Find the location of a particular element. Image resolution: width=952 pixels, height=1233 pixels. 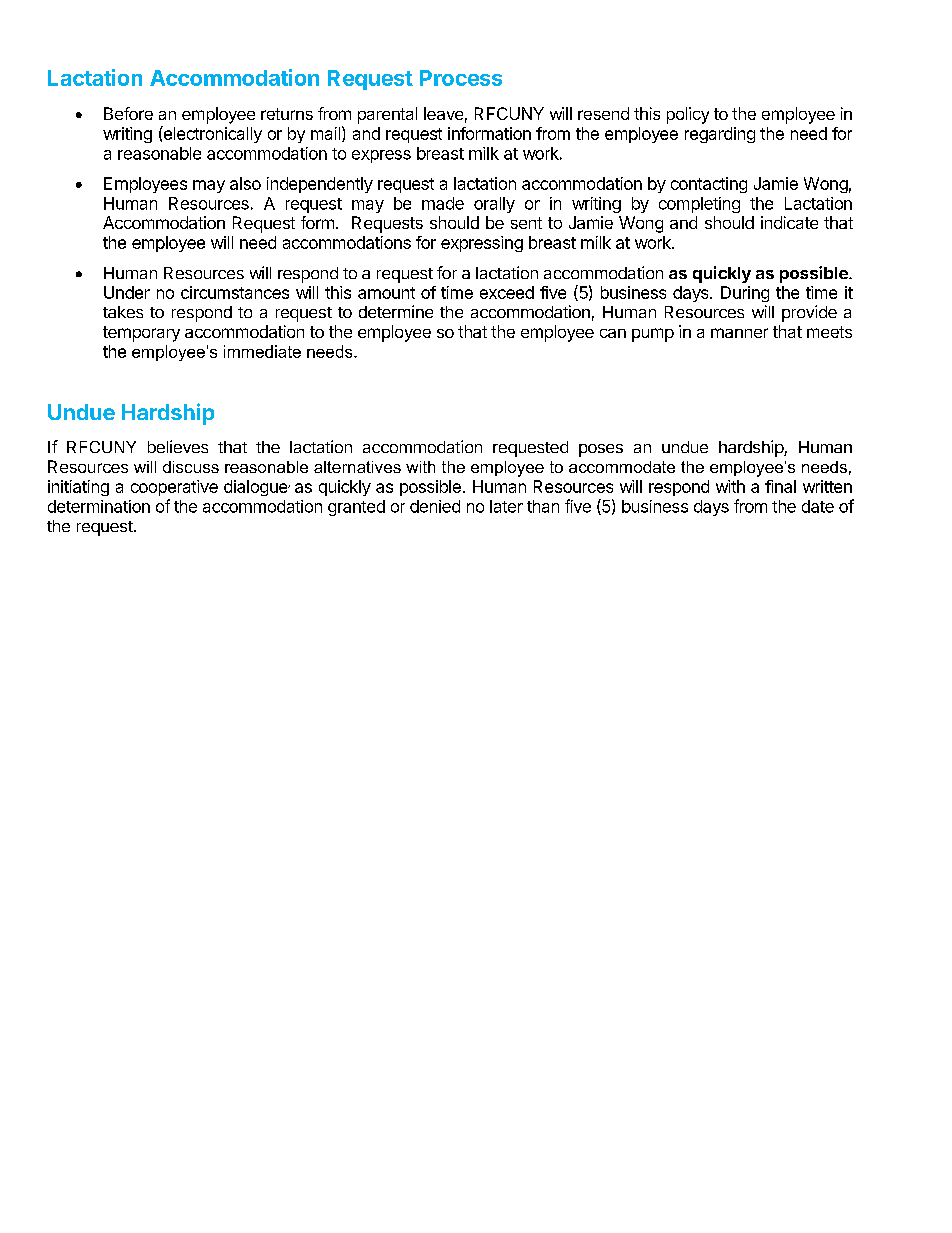

During is located at coordinates (745, 294).
